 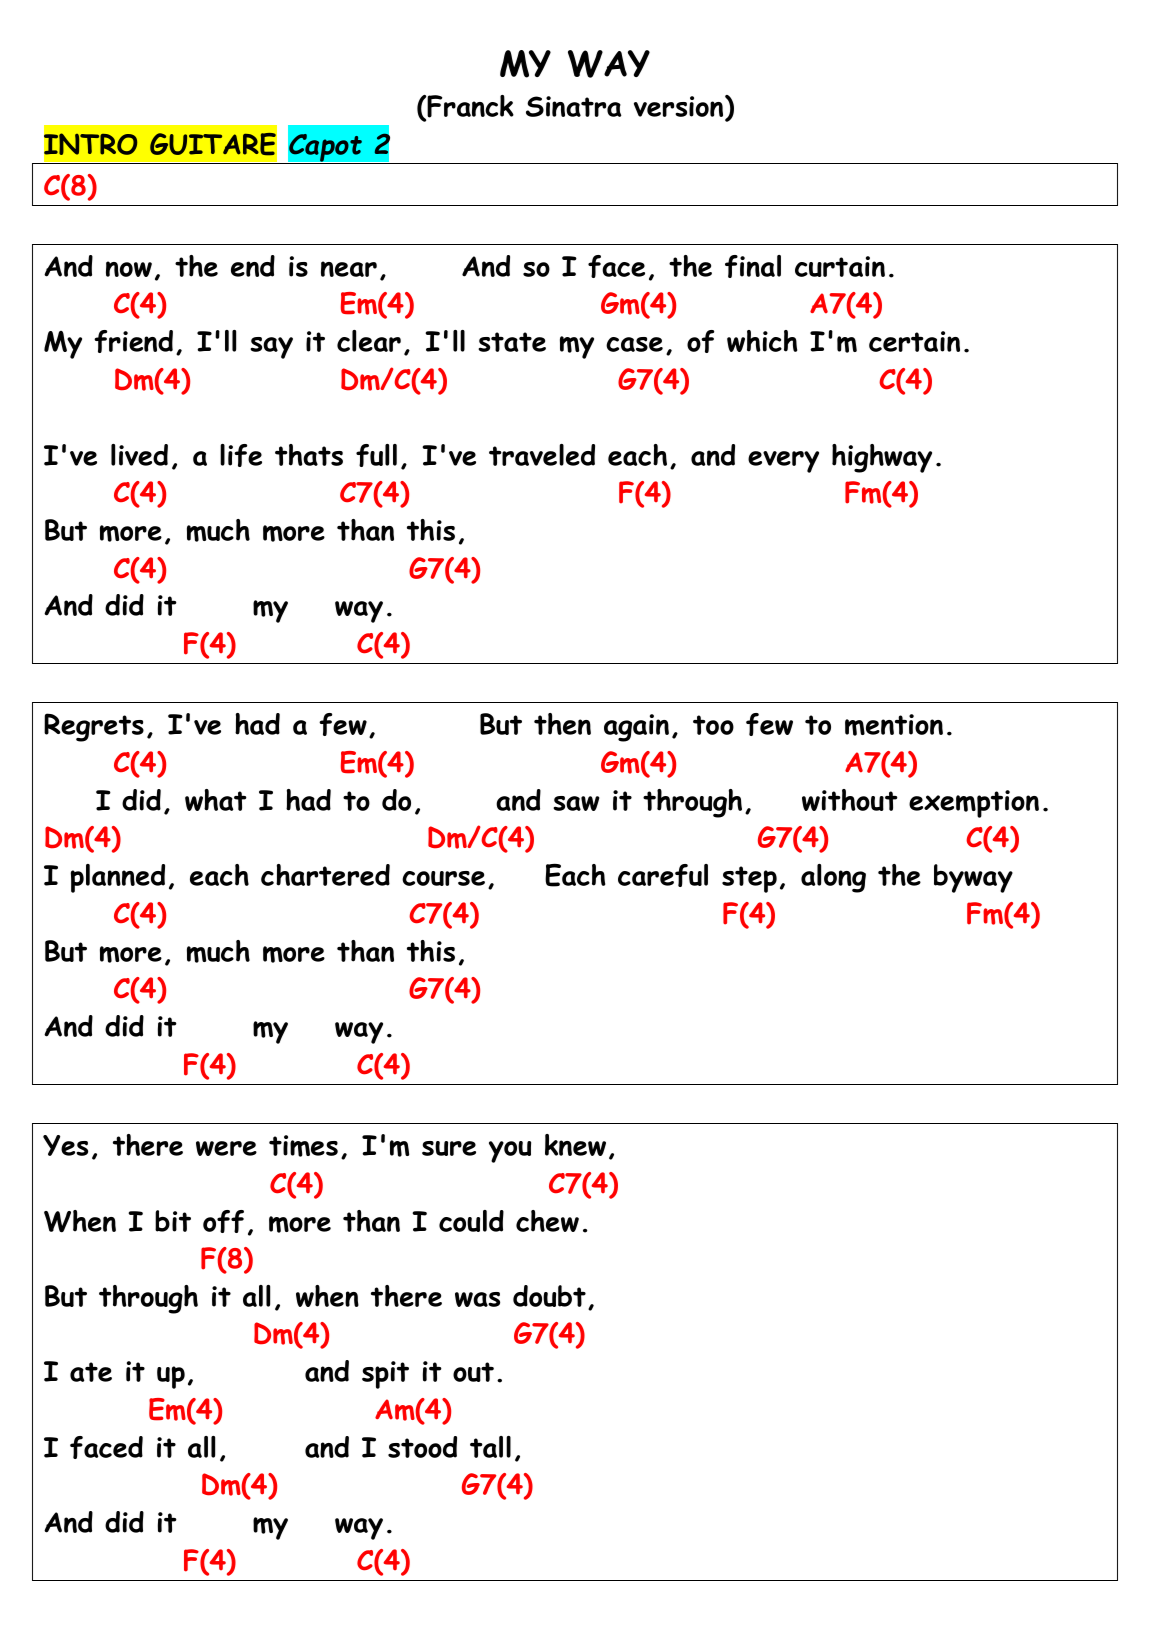 What do you see at coordinates (129, 269) in the page?
I see `now` at bounding box center [129, 269].
